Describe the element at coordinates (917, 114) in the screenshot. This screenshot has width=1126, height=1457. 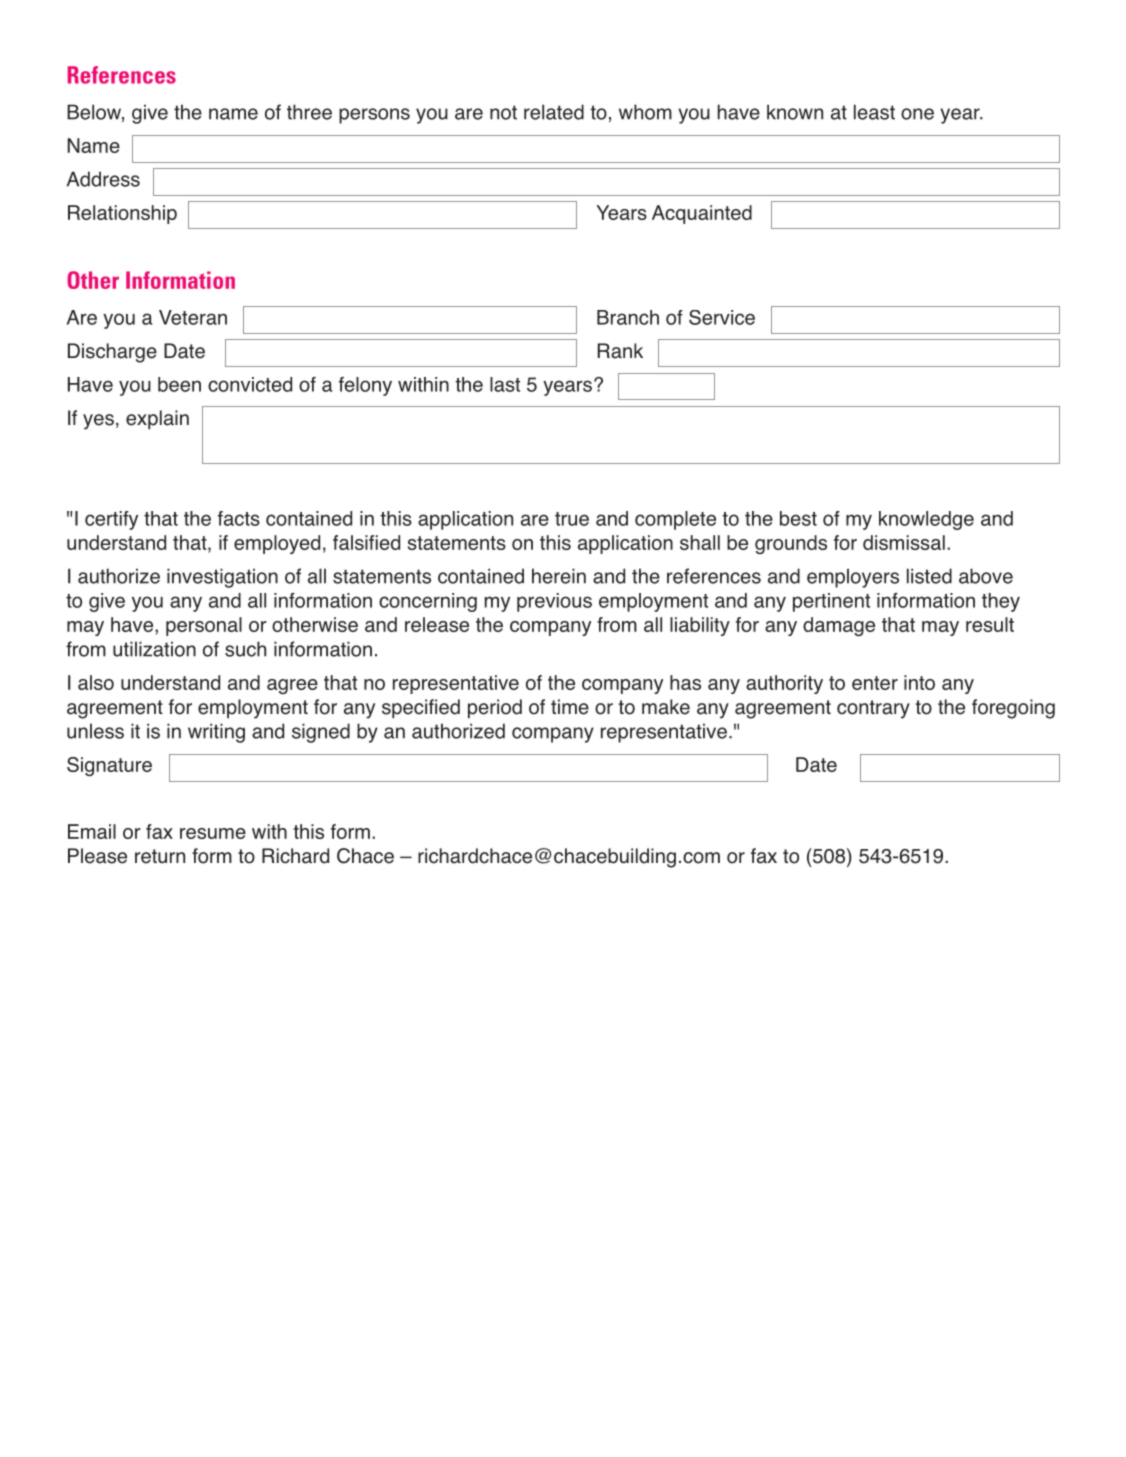
I see `one` at that location.
